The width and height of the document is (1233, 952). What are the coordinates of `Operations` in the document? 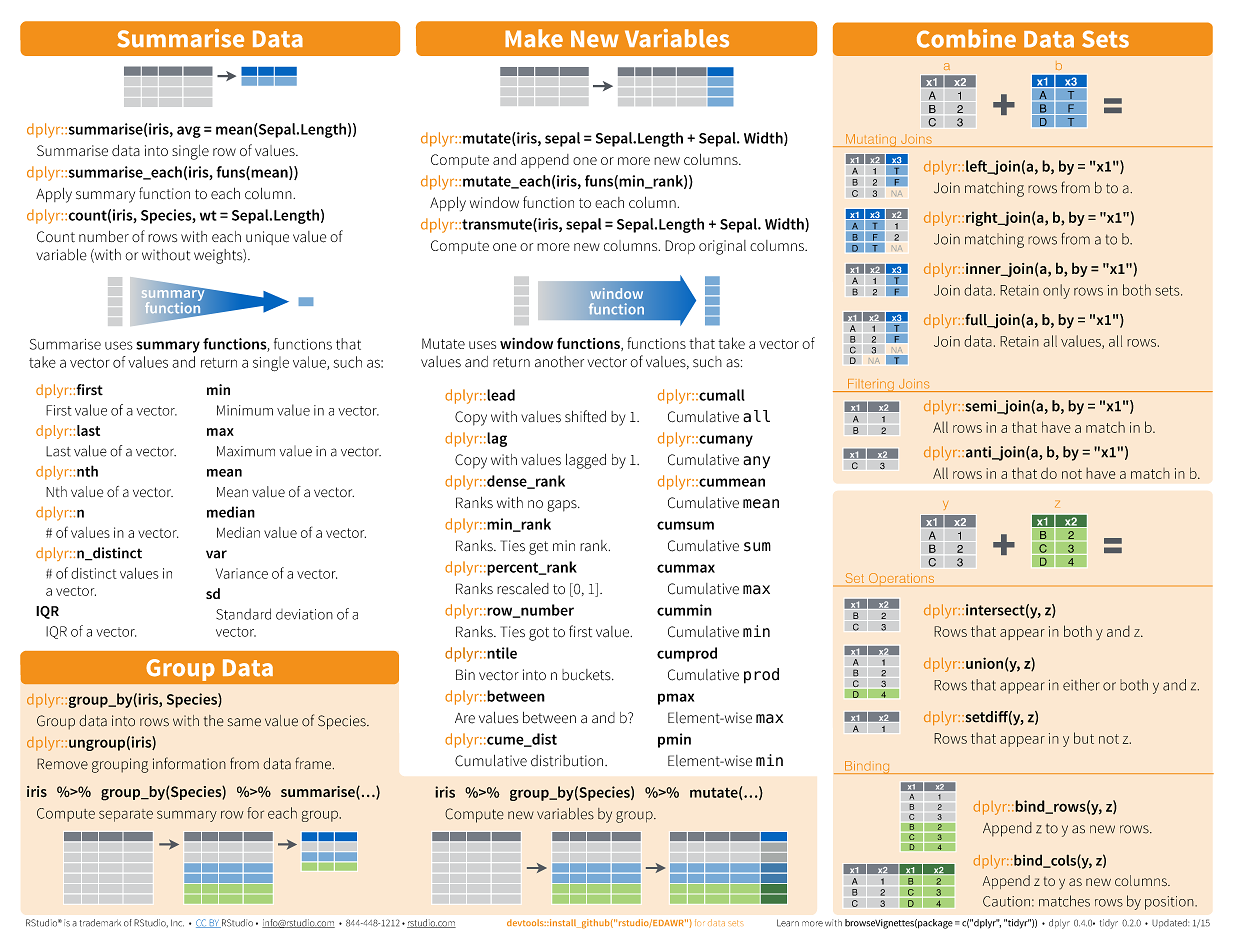 It's located at (901, 579).
